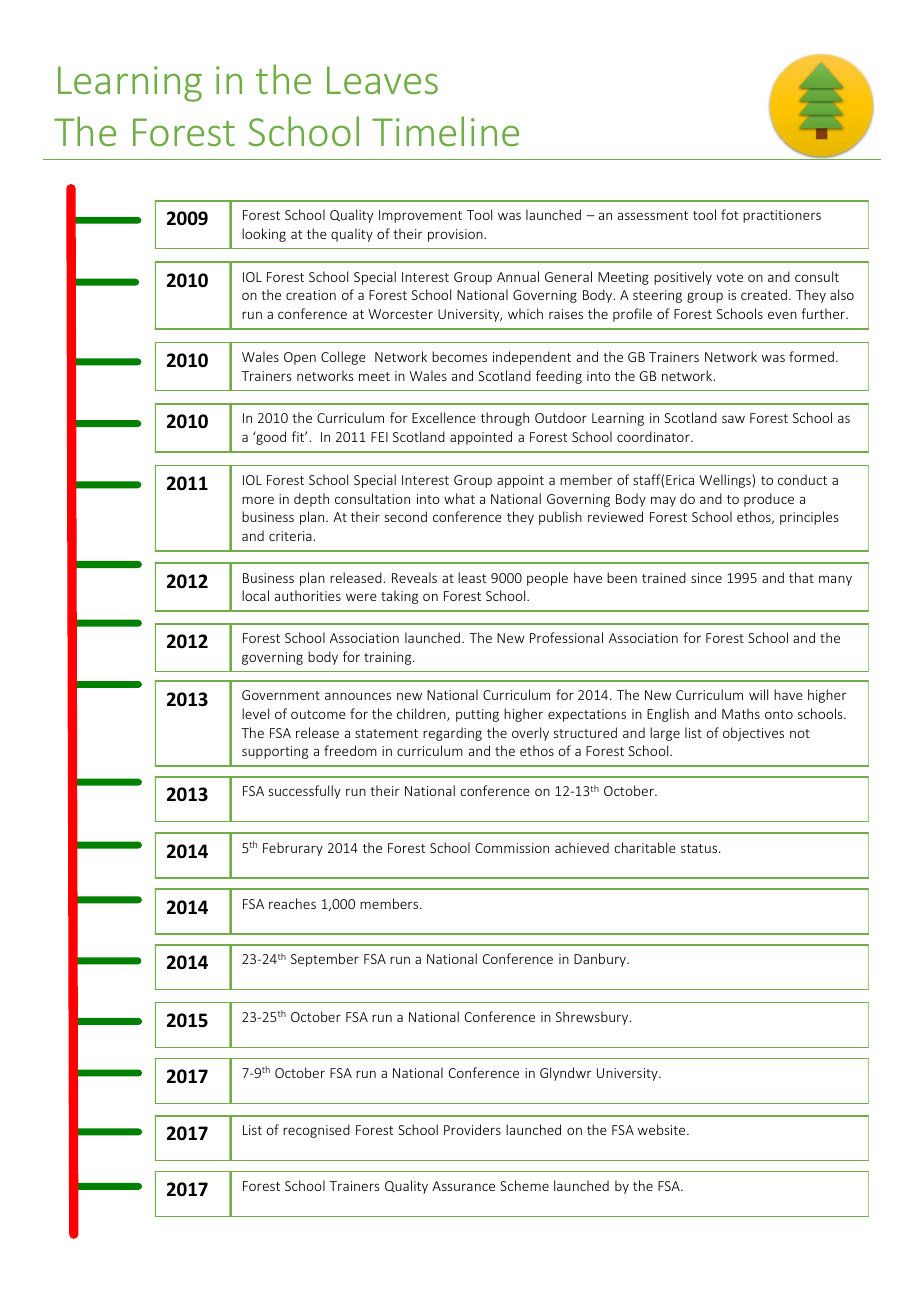 The height and width of the screenshot is (1308, 924). Describe the element at coordinates (782, 216) in the screenshot. I see `practitioners` at that location.
